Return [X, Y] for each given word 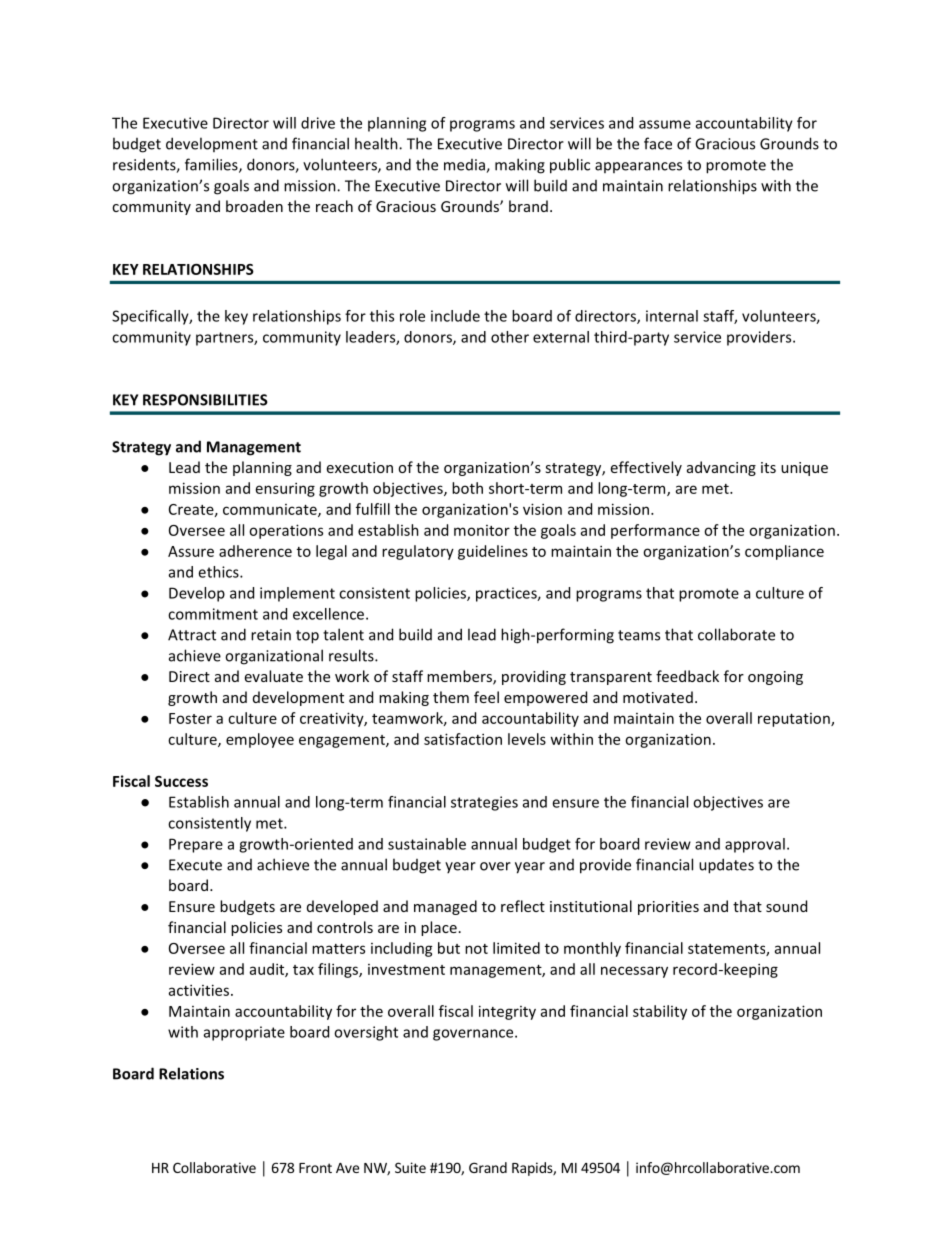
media [465, 166]
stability [660, 1012]
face [658, 143]
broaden [254, 206]
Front [315, 1168]
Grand [488, 1167]
